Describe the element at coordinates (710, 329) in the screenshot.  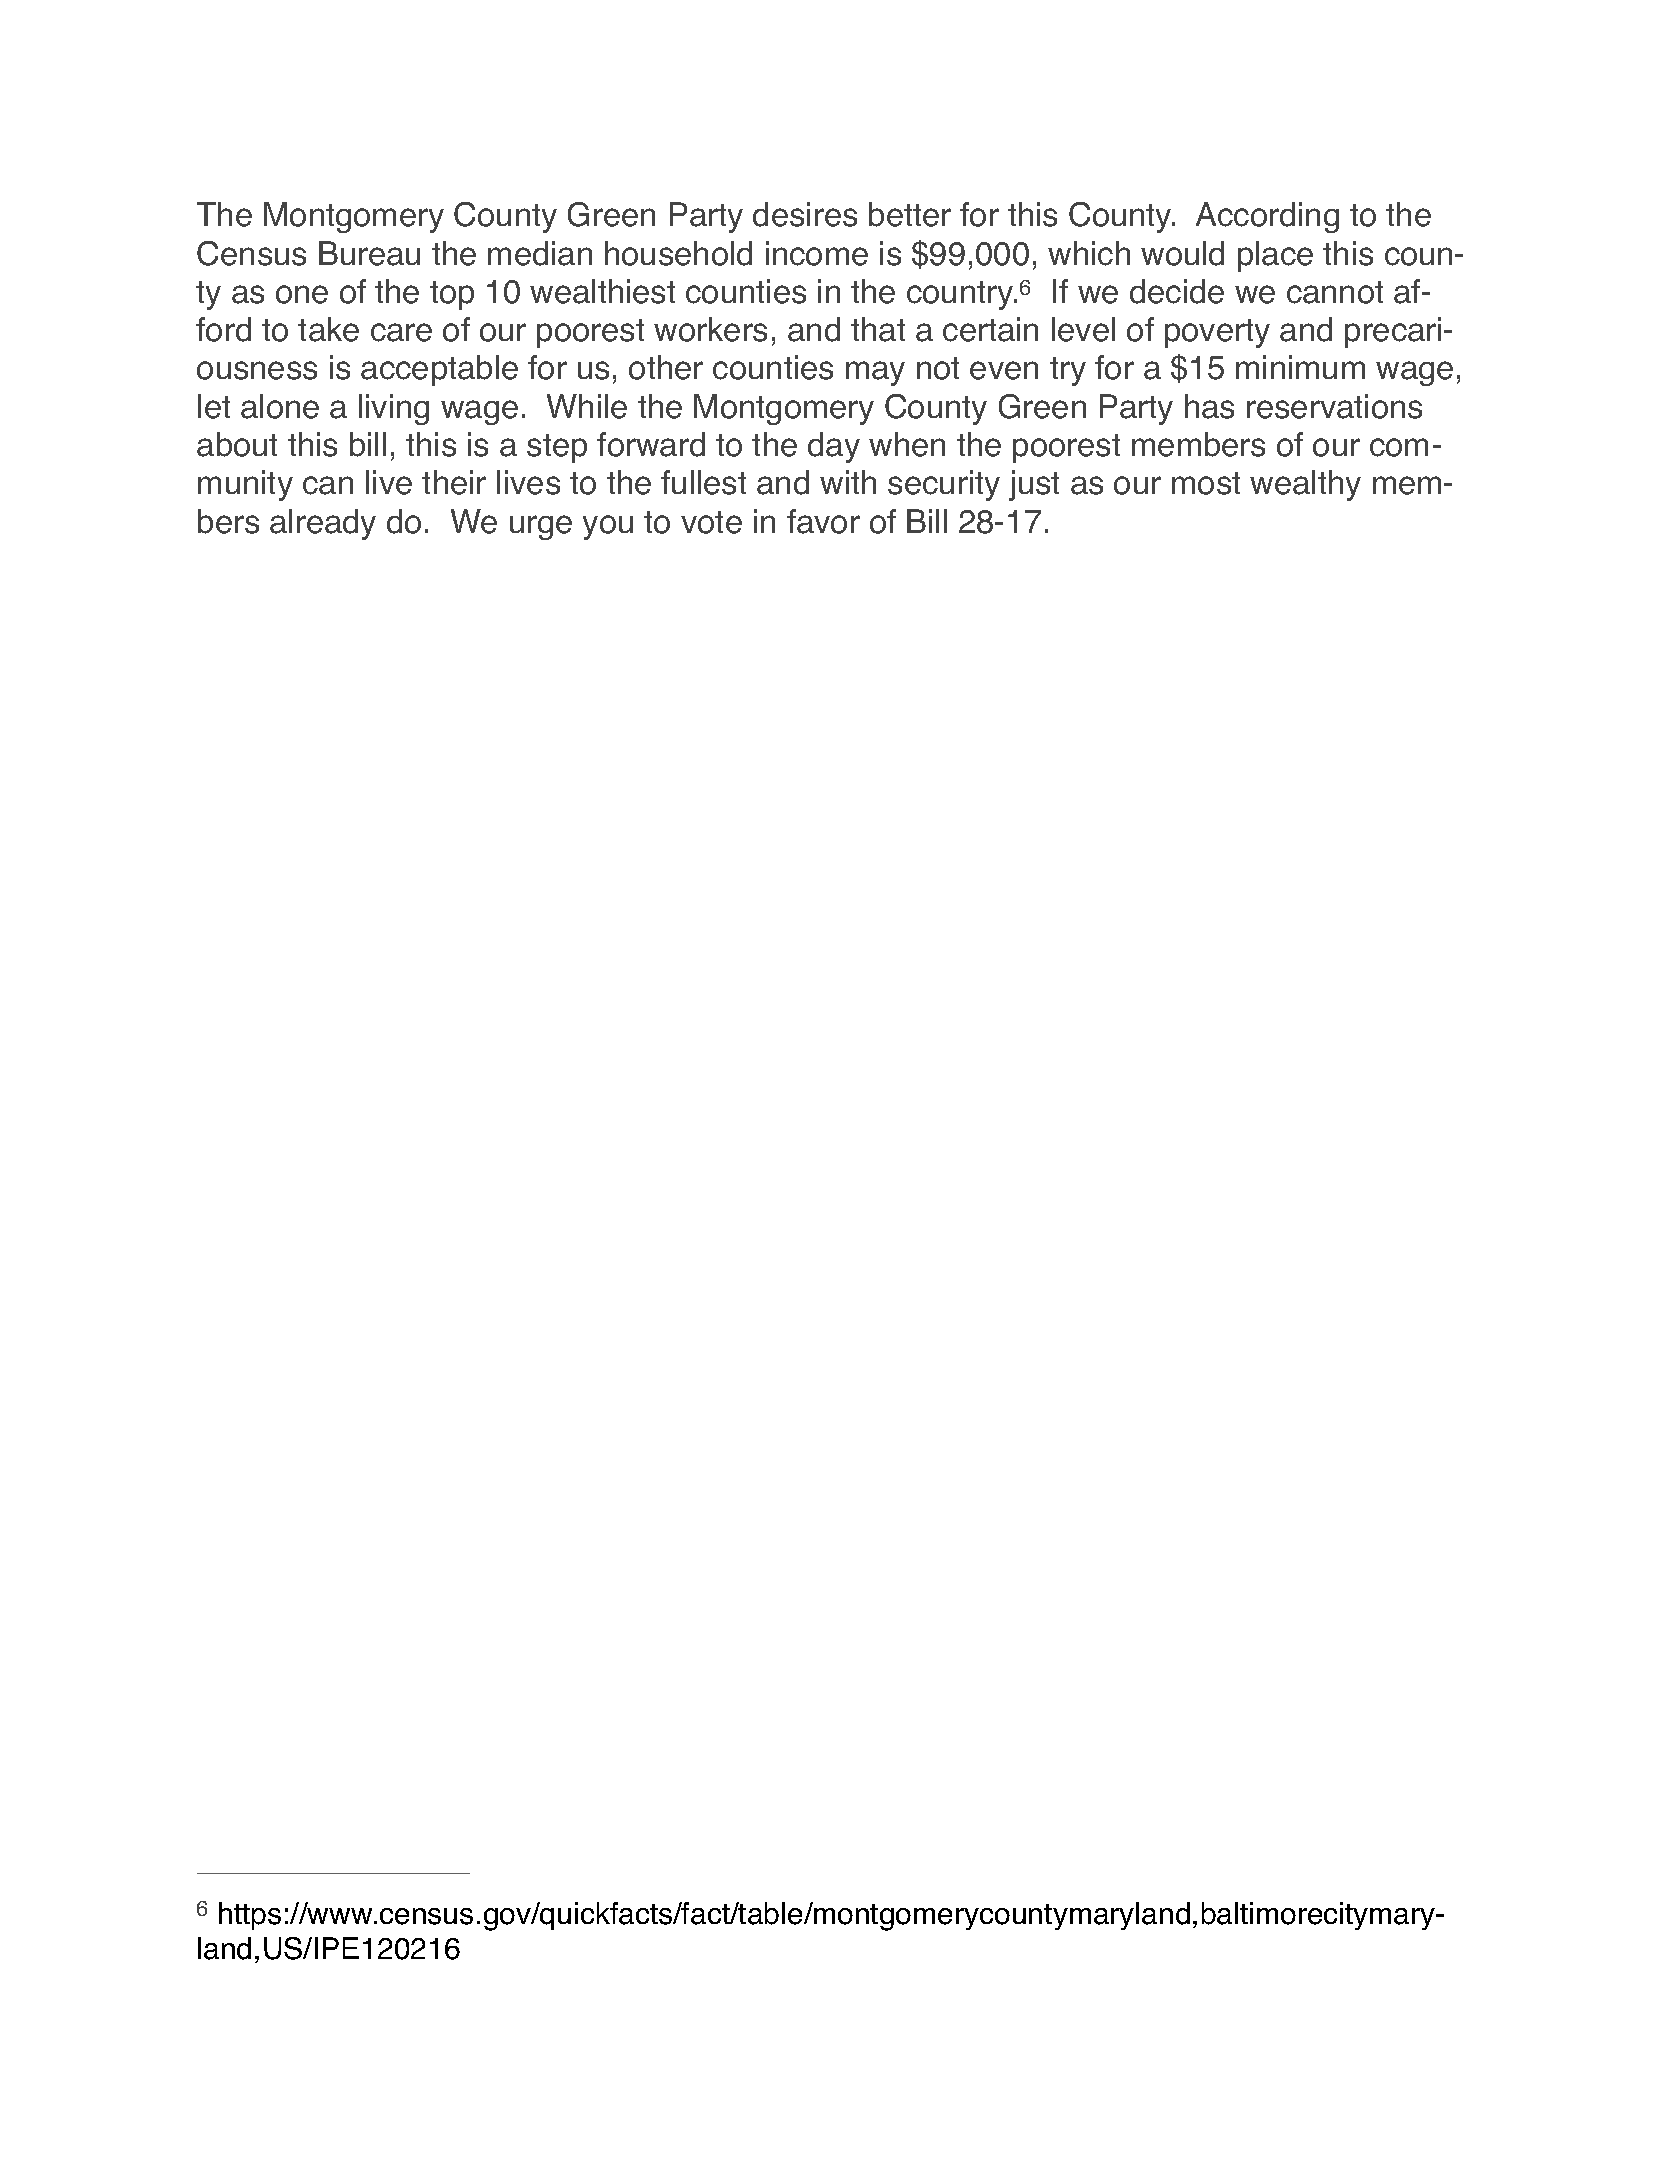
I see `workers` at that location.
